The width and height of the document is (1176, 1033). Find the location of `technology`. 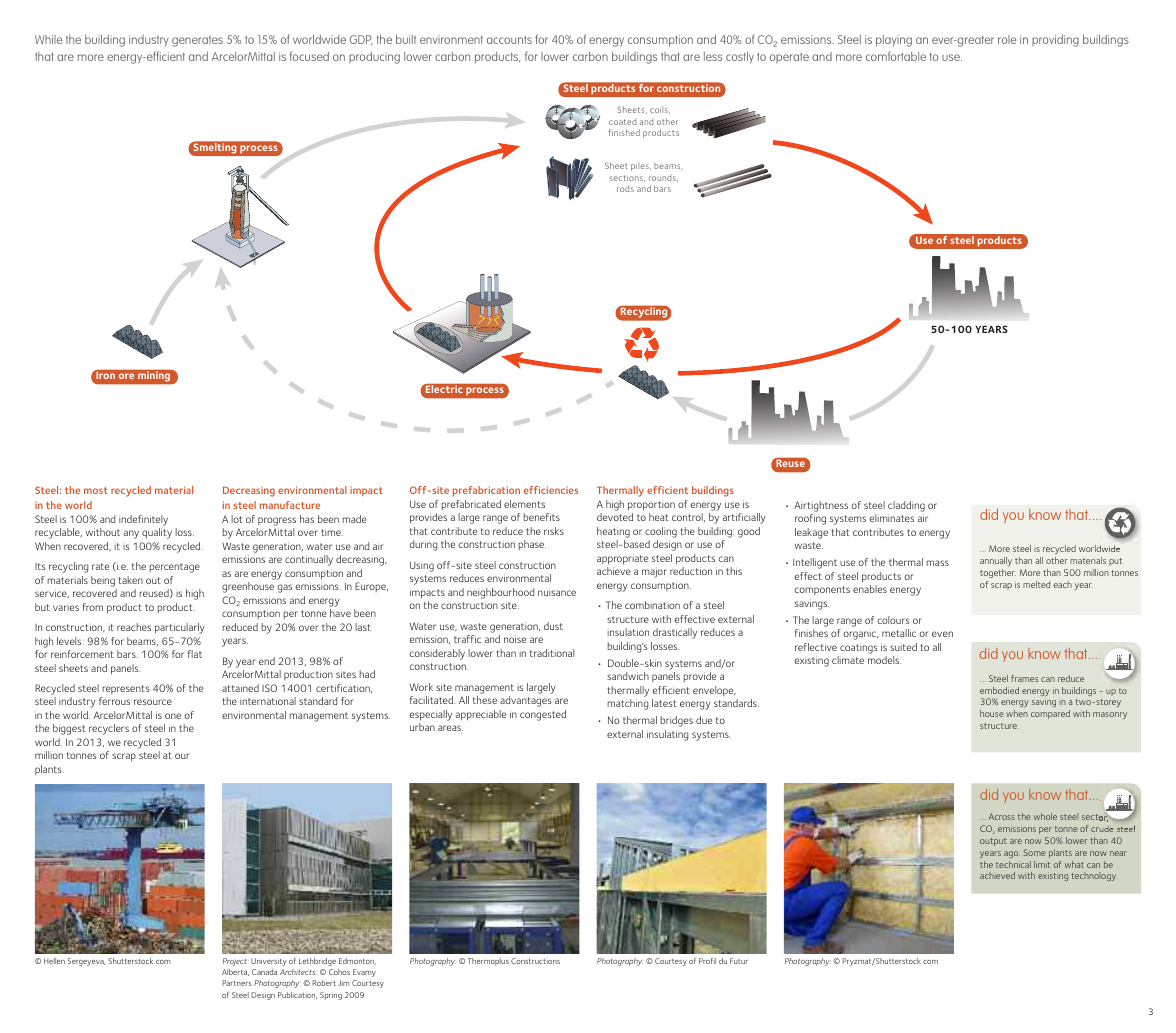

technology is located at coordinates (1094, 876).
